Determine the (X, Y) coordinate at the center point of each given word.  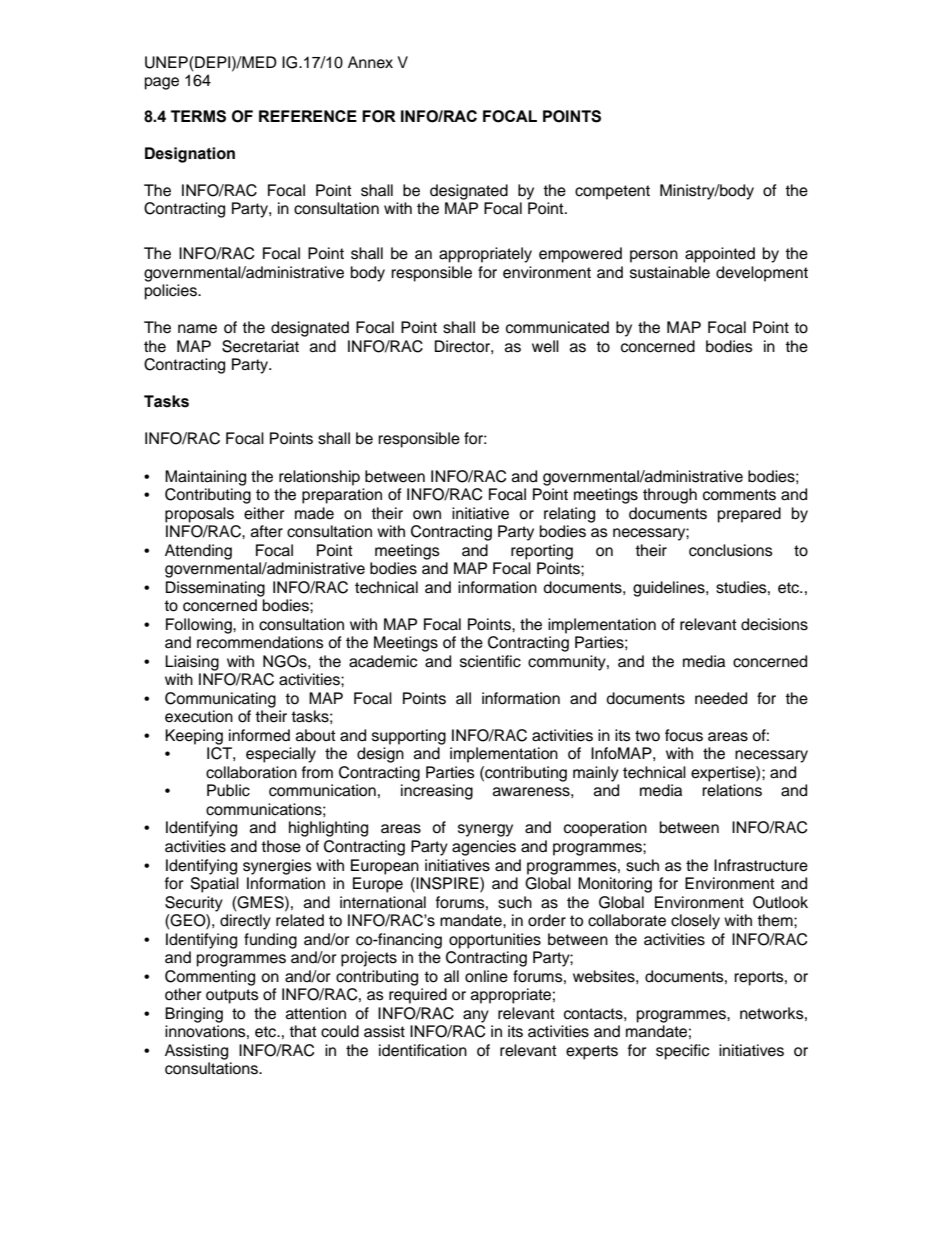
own (427, 515)
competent (612, 192)
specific (682, 1052)
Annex (370, 62)
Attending (198, 552)
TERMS (198, 116)
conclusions (731, 550)
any (476, 1016)
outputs (232, 996)
